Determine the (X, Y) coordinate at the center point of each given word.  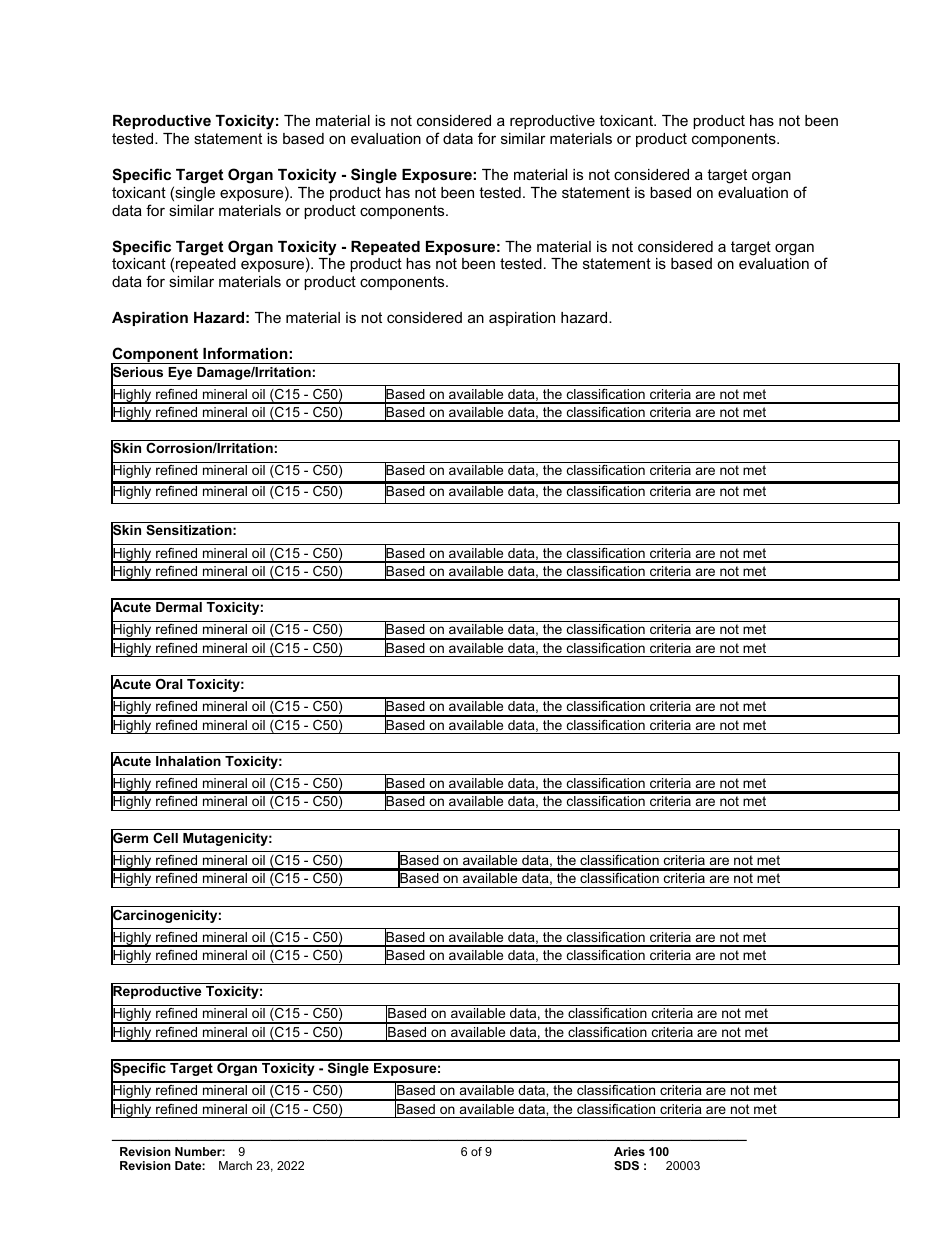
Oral (169, 684)
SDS (626, 1165)
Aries (629, 1151)
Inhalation (188, 761)
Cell (165, 838)
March (235, 1165)
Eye (180, 373)
